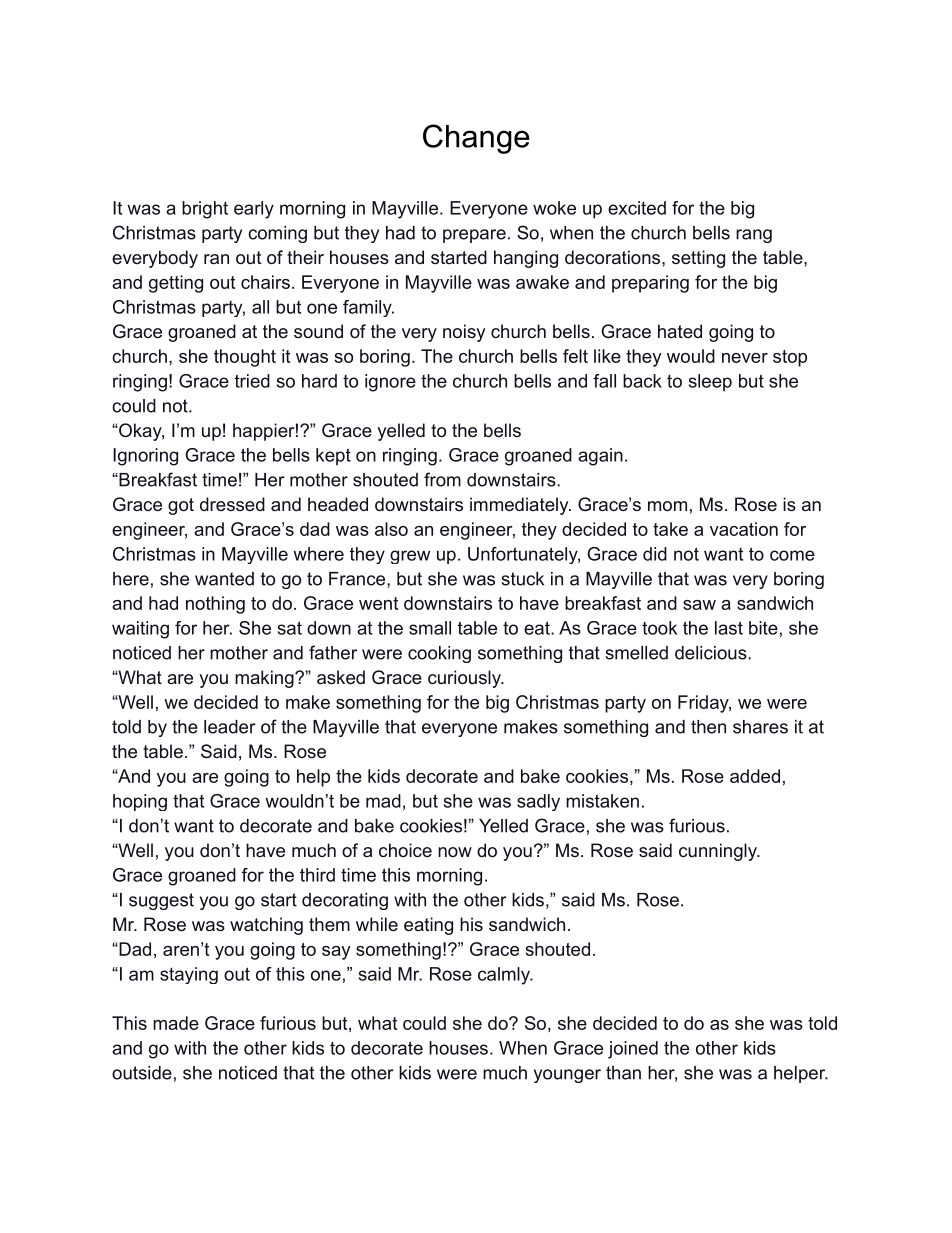 Image resolution: width=952 pixels, height=1233 pixels. Describe the element at coordinates (430, 628) in the document. I see `small` at that location.
